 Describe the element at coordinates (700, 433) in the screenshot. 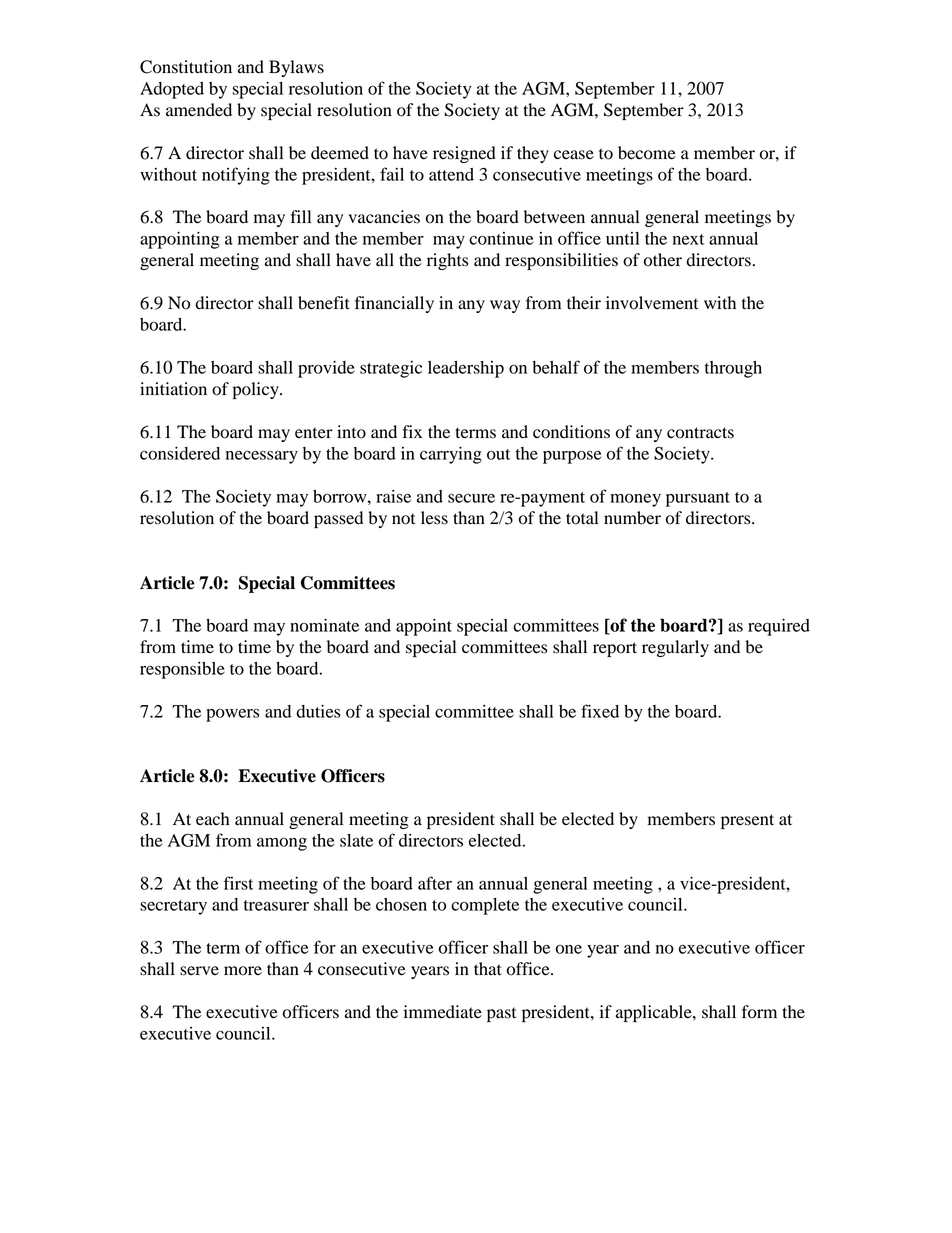

I see `contracts` at that location.
